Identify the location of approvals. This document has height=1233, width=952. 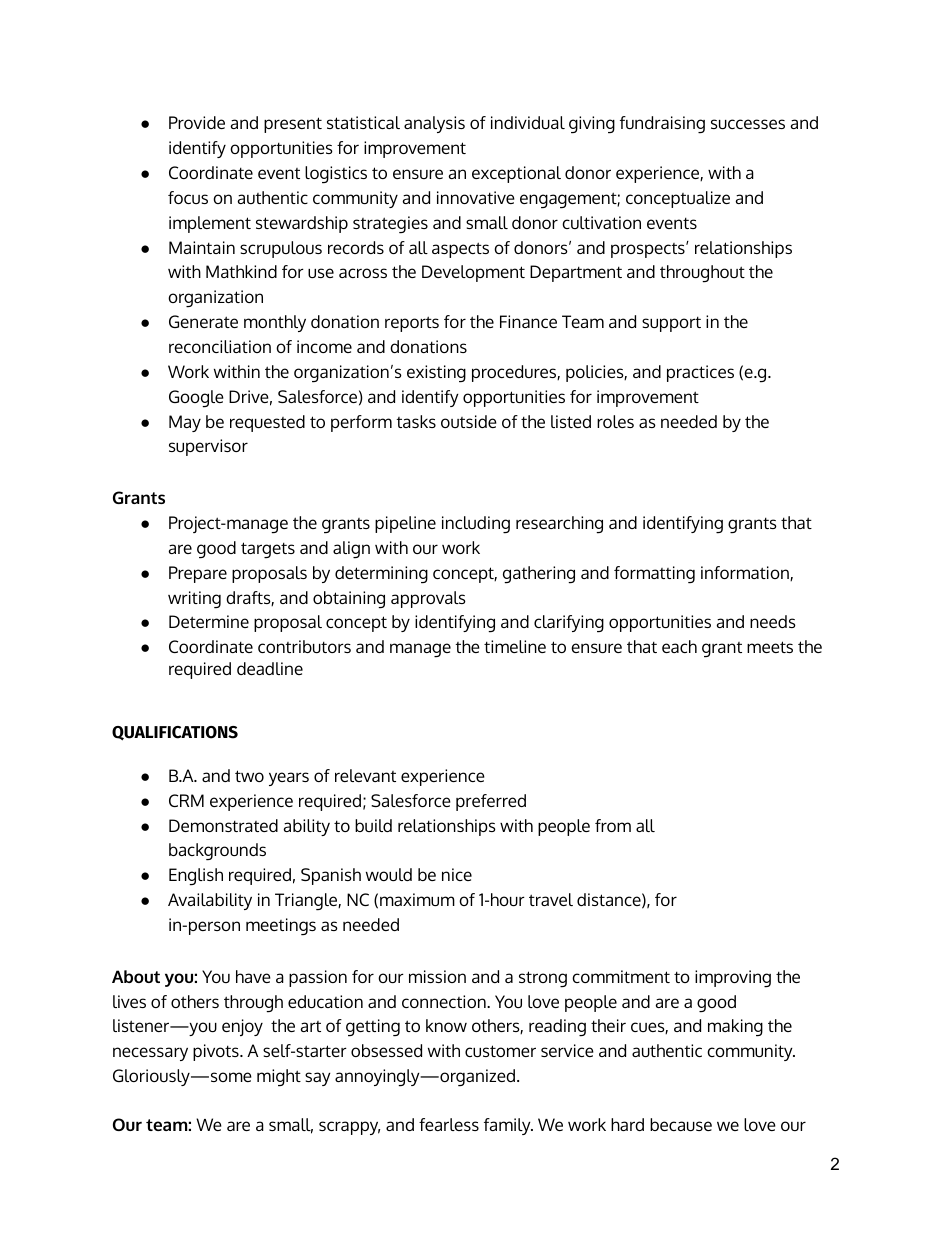
(428, 599).
